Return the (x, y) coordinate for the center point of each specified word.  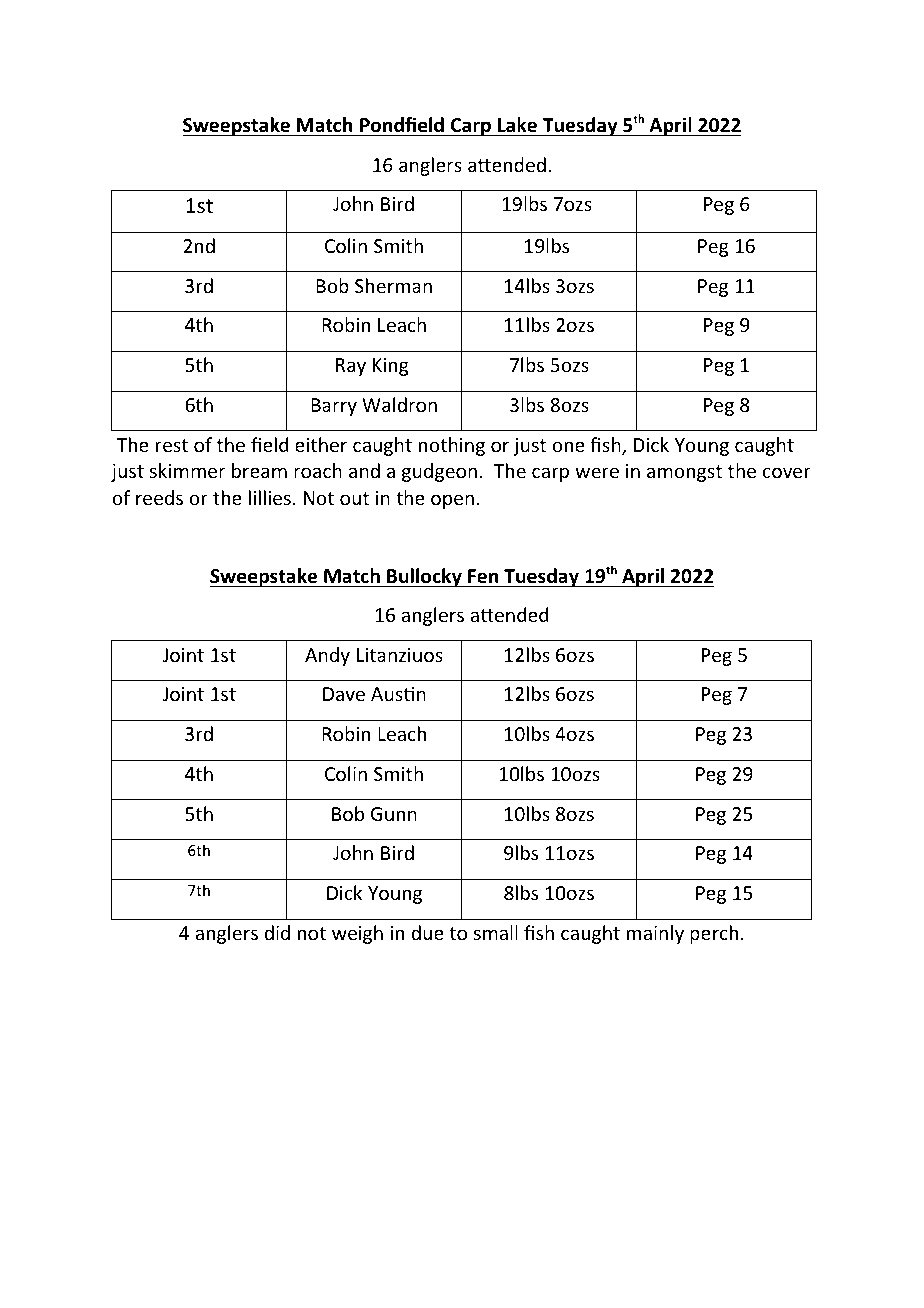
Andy (327, 656)
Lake (518, 126)
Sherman (393, 285)
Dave (344, 694)
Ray (351, 367)
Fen (483, 576)
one (568, 446)
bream (259, 470)
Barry (334, 407)
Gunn (394, 814)
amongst (684, 473)
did (277, 932)
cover (786, 472)
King (391, 367)
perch (714, 934)
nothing (452, 446)
